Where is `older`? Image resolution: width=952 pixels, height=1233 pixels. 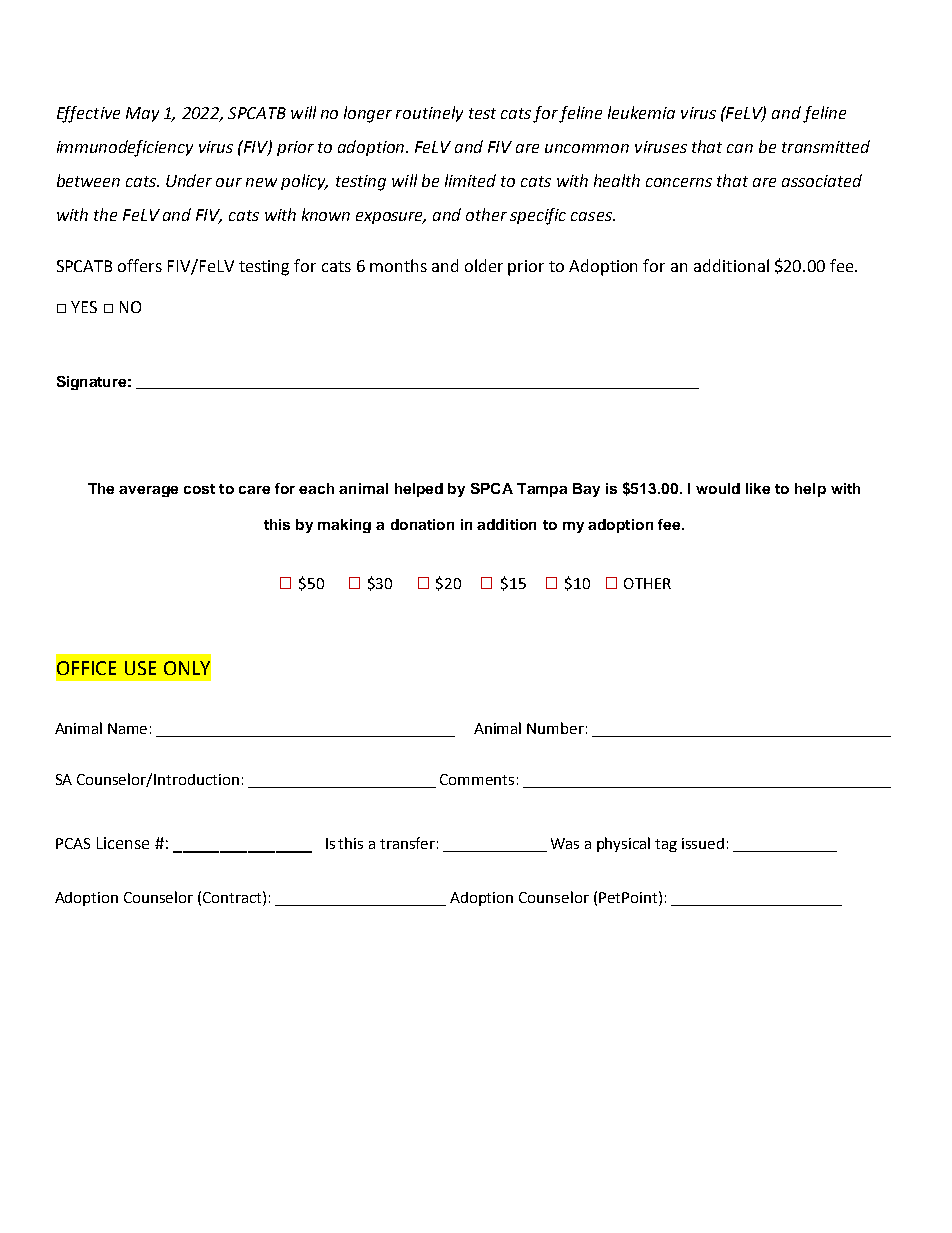 older is located at coordinates (484, 265).
